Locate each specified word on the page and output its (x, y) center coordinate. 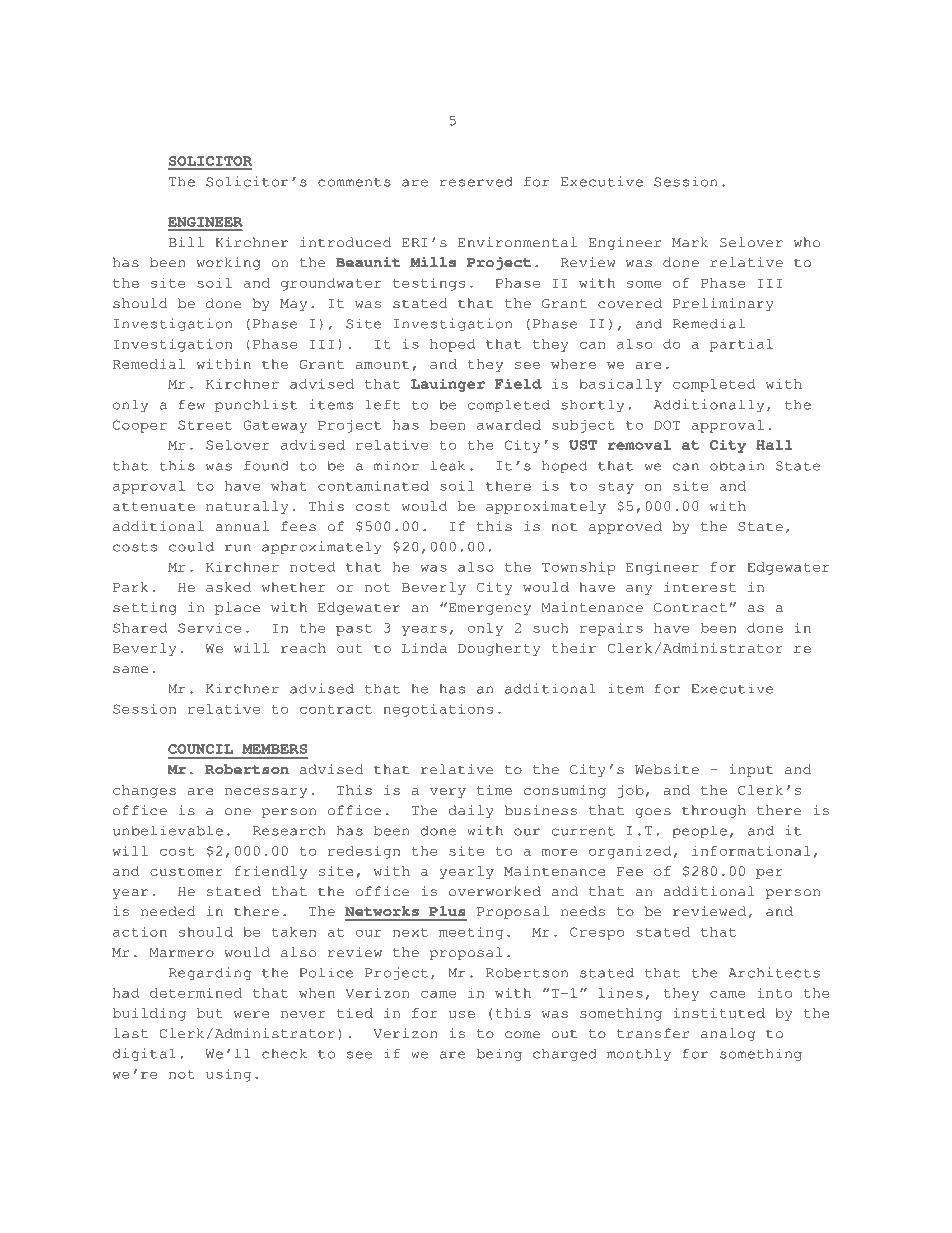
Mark (690, 242)
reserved (476, 182)
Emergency (488, 608)
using (228, 1075)
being (499, 1054)
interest (700, 587)
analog (728, 1034)
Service (209, 628)
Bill (186, 242)
